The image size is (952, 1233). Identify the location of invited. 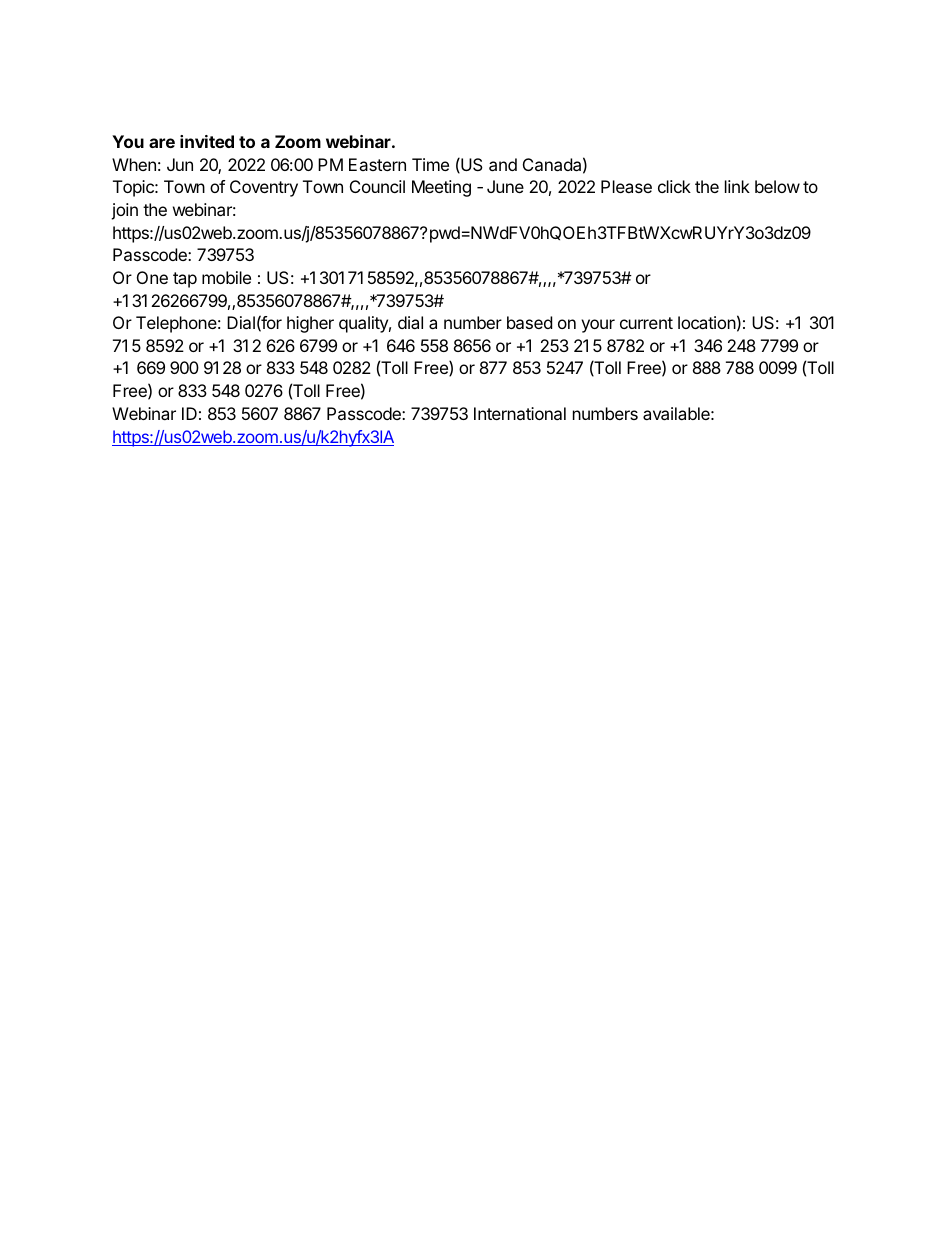
(207, 141).
